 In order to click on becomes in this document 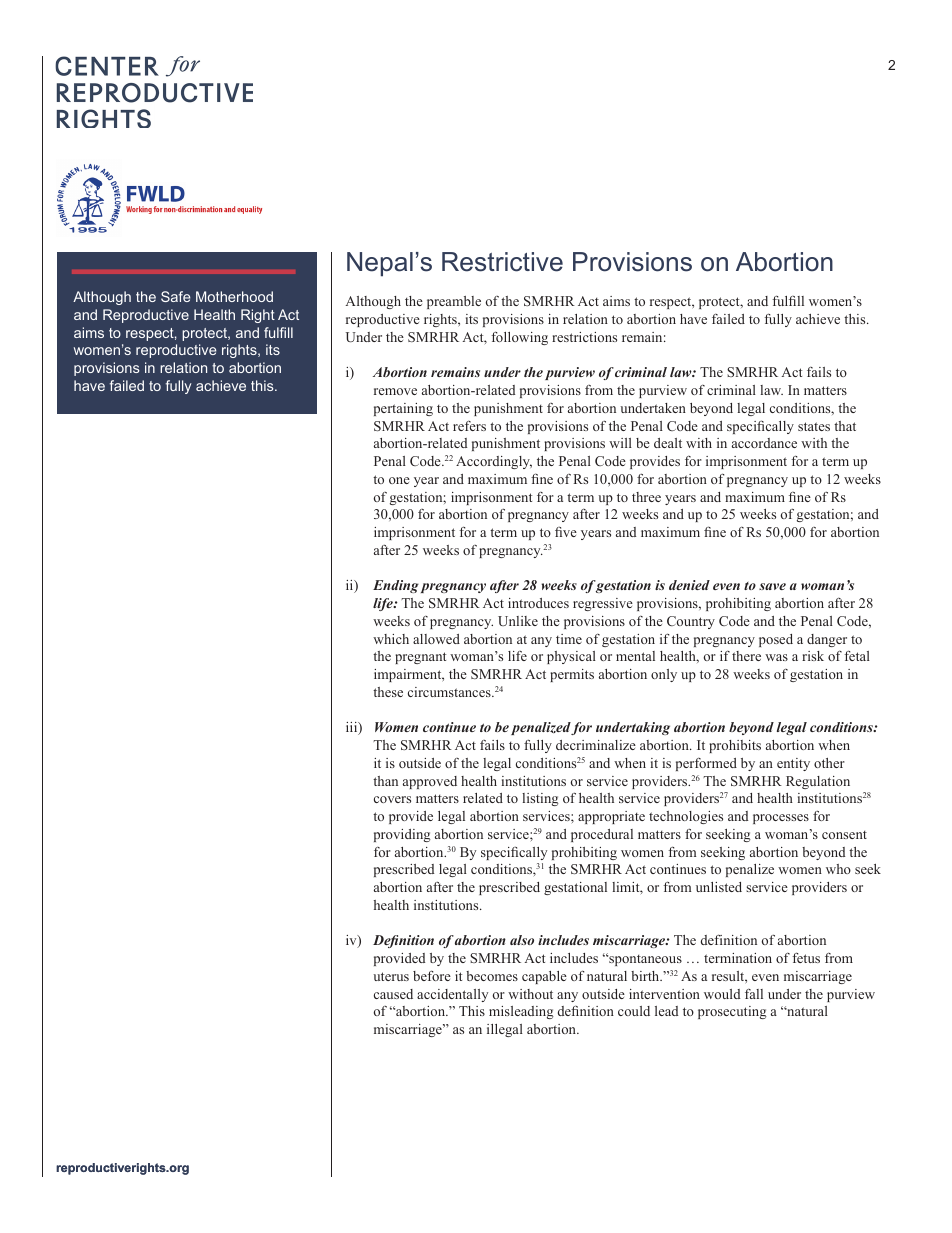, I will do `click(492, 976)`.
